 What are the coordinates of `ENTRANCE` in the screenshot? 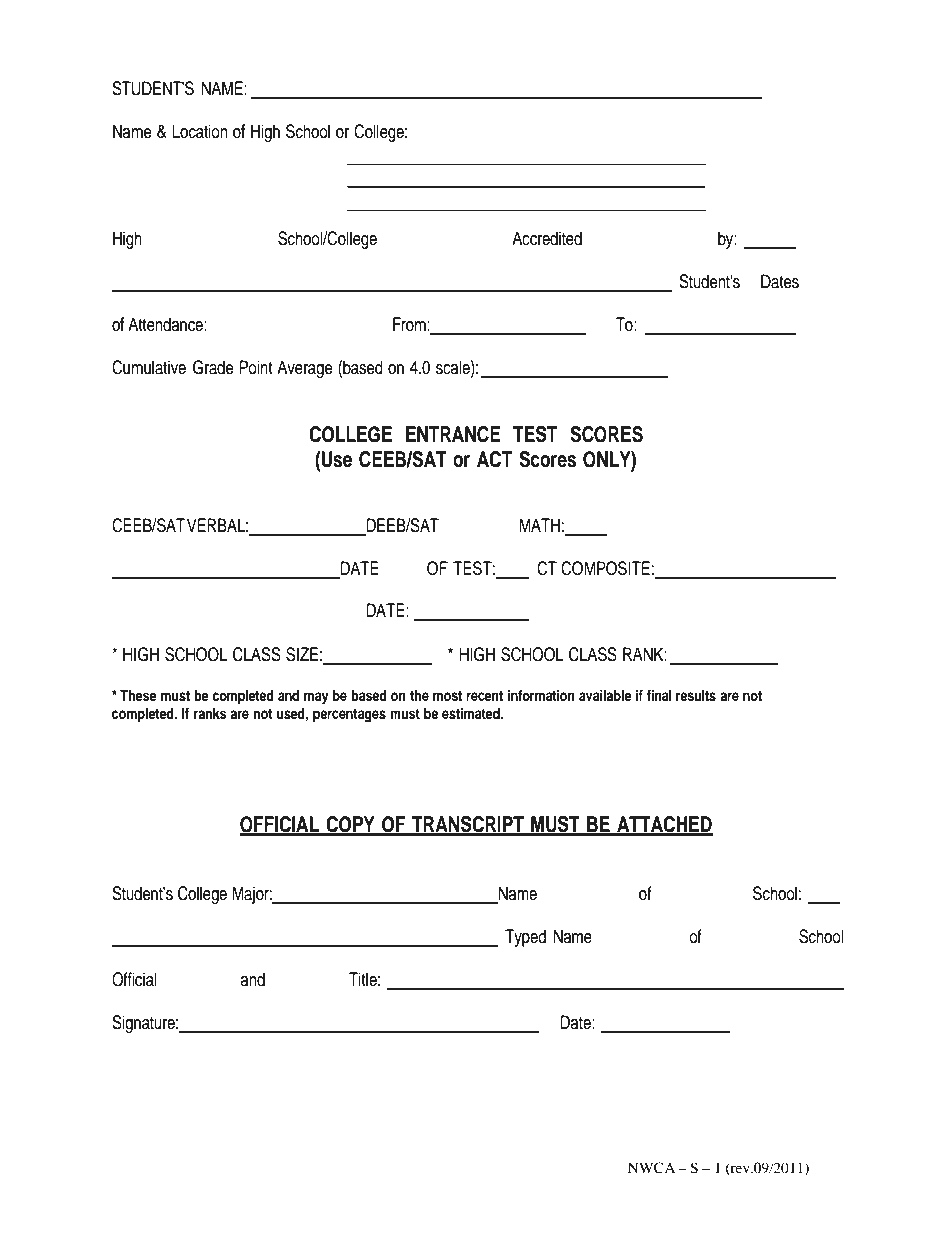 It's located at (453, 434).
